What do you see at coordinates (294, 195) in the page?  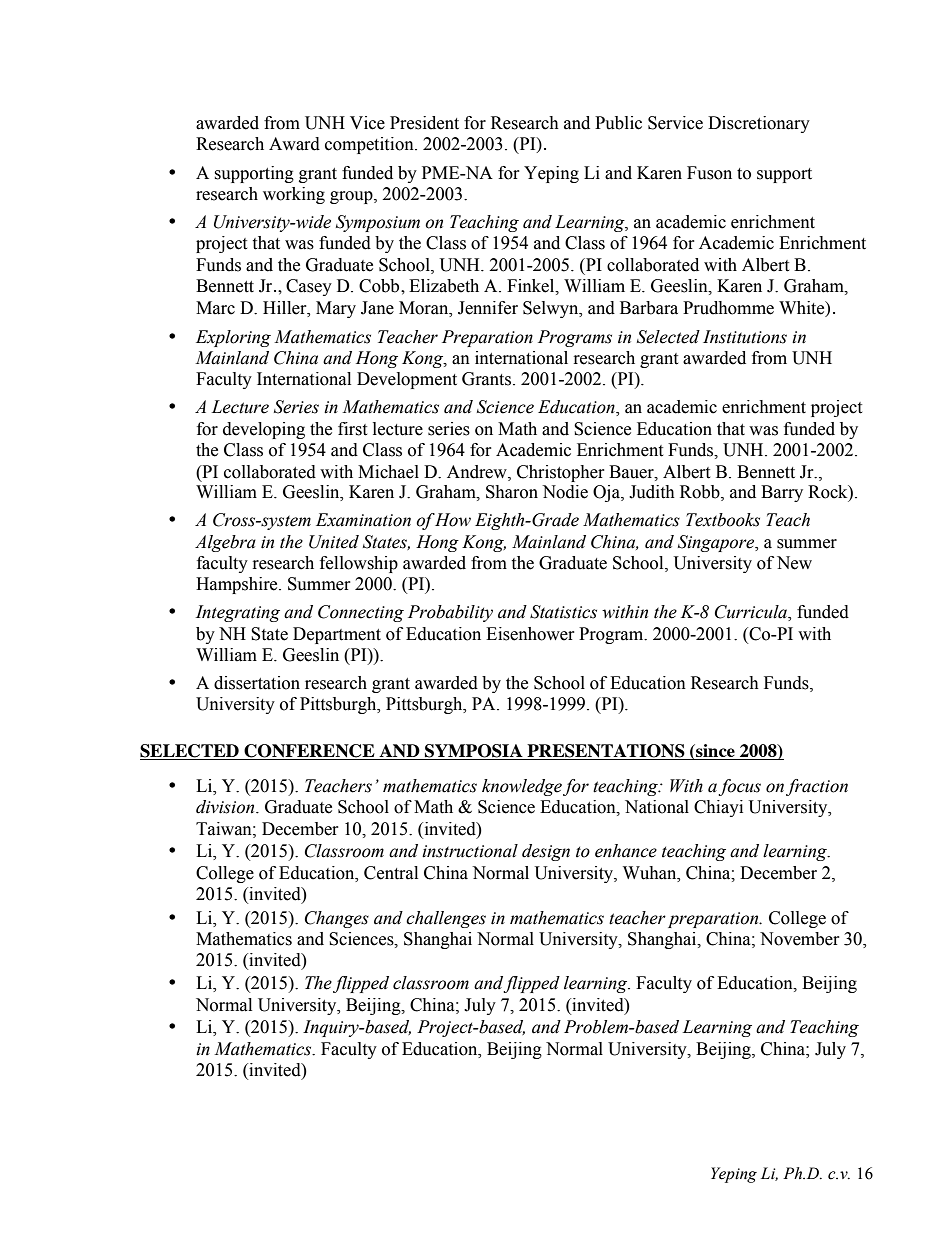 I see `working` at bounding box center [294, 195].
